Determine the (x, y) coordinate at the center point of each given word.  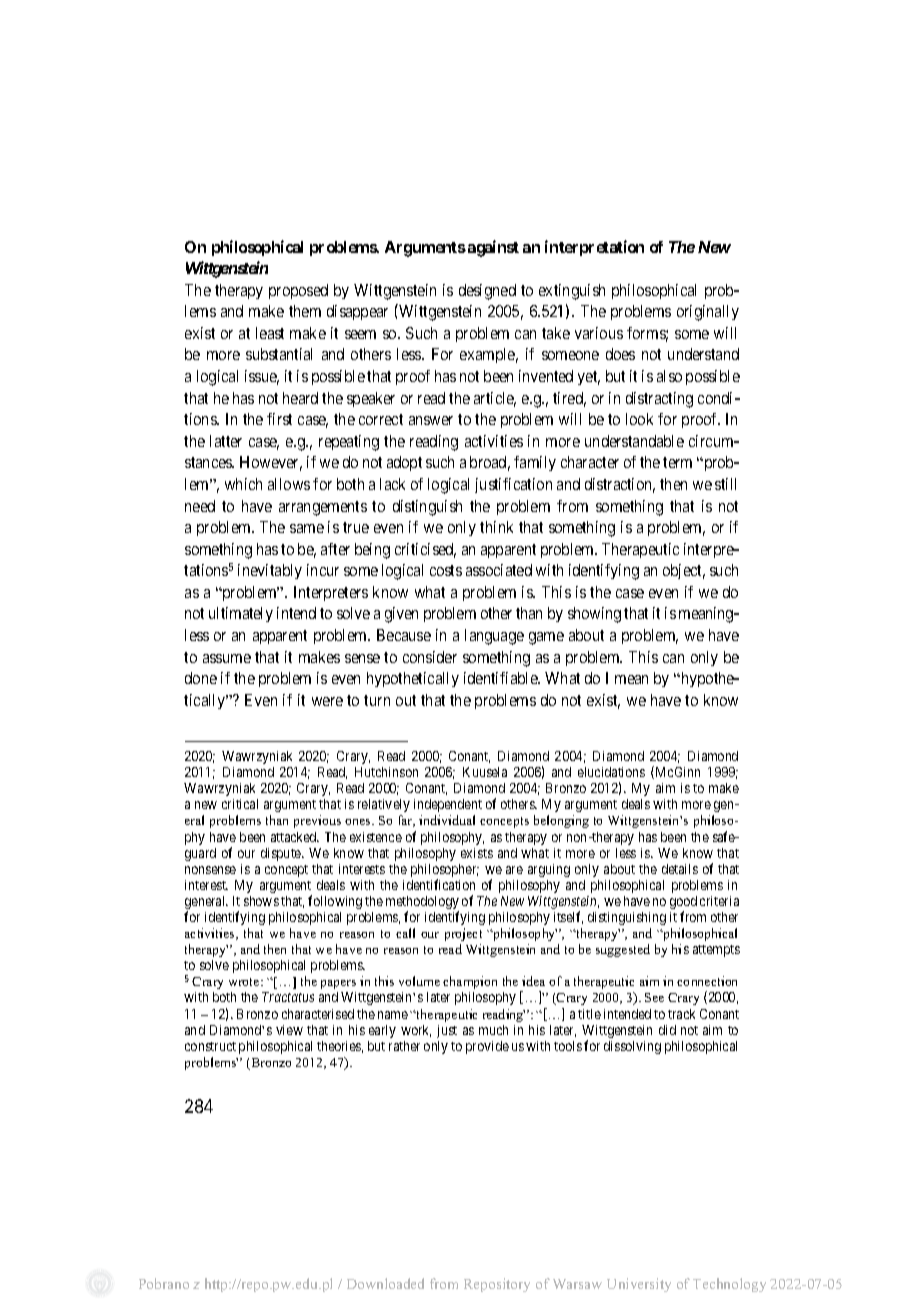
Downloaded (385, 1283)
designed (487, 292)
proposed (298, 291)
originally (708, 313)
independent (448, 805)
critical (240, 804)
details (680, 869)
